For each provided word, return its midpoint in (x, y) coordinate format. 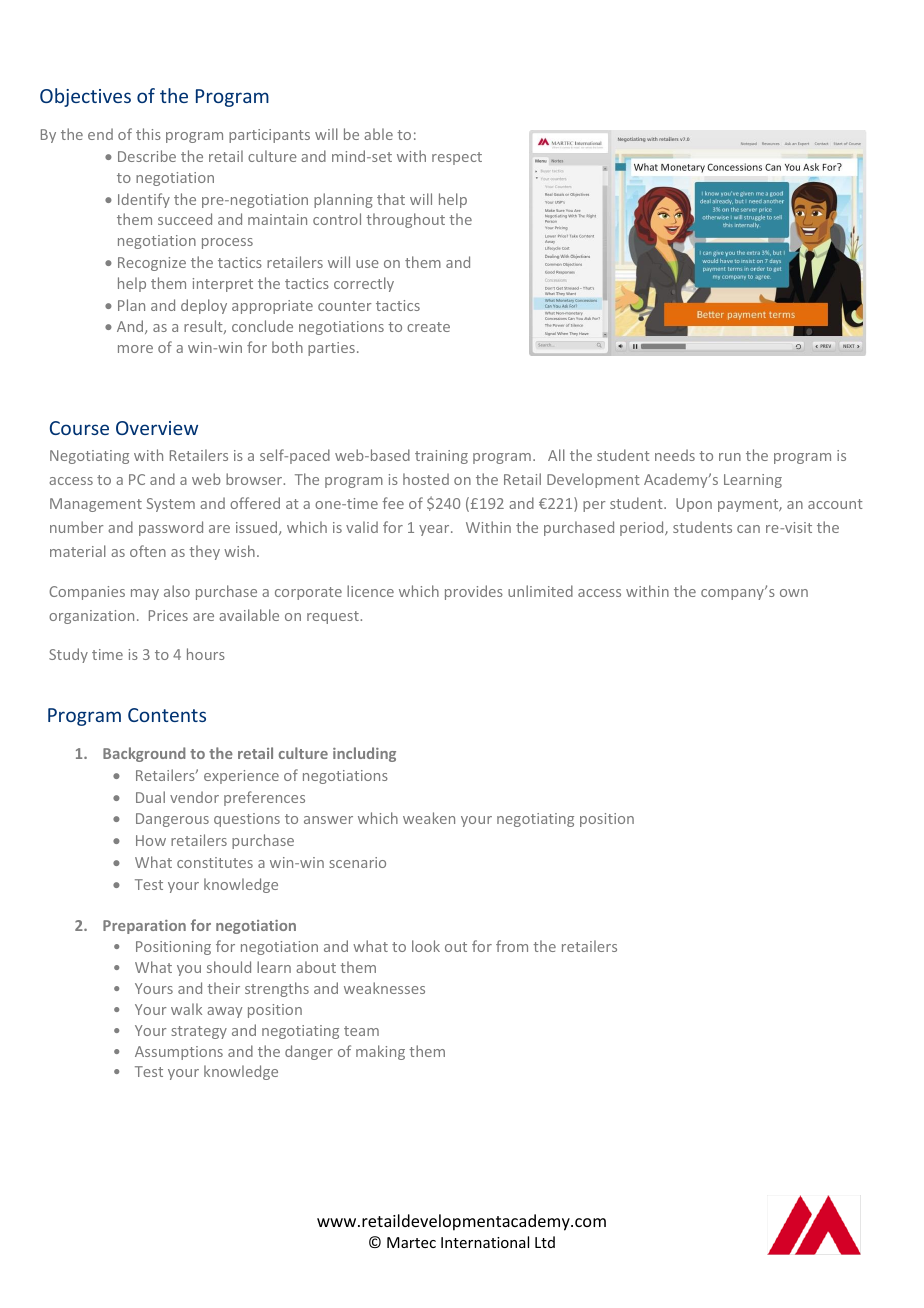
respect (457, 158)
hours (206, 654)
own (794, 593)
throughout (405, 220)
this (148, 134)
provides (474, 592)
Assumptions (179, 1053)
